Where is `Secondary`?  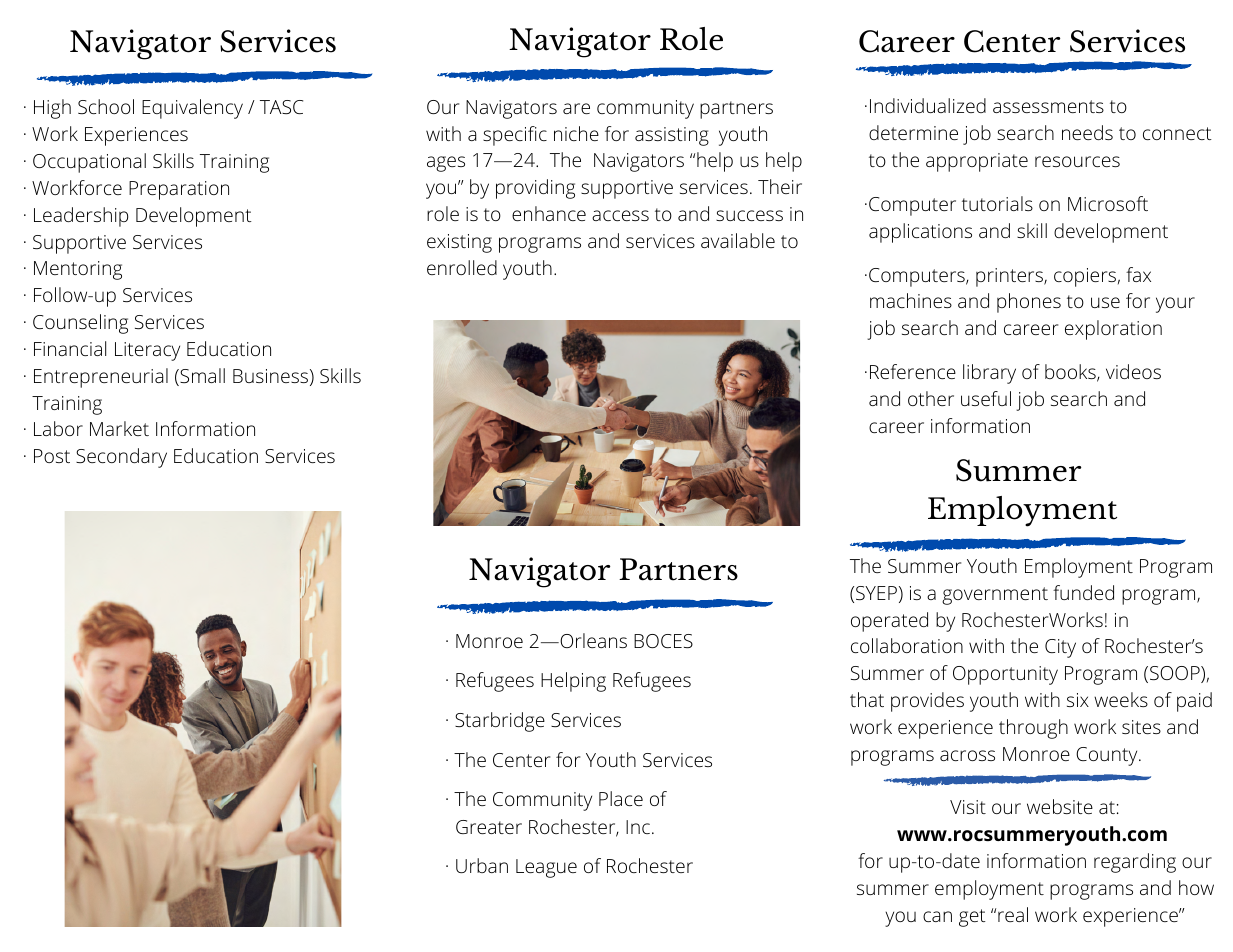
Secondary is located at coordinates (121, 458).
